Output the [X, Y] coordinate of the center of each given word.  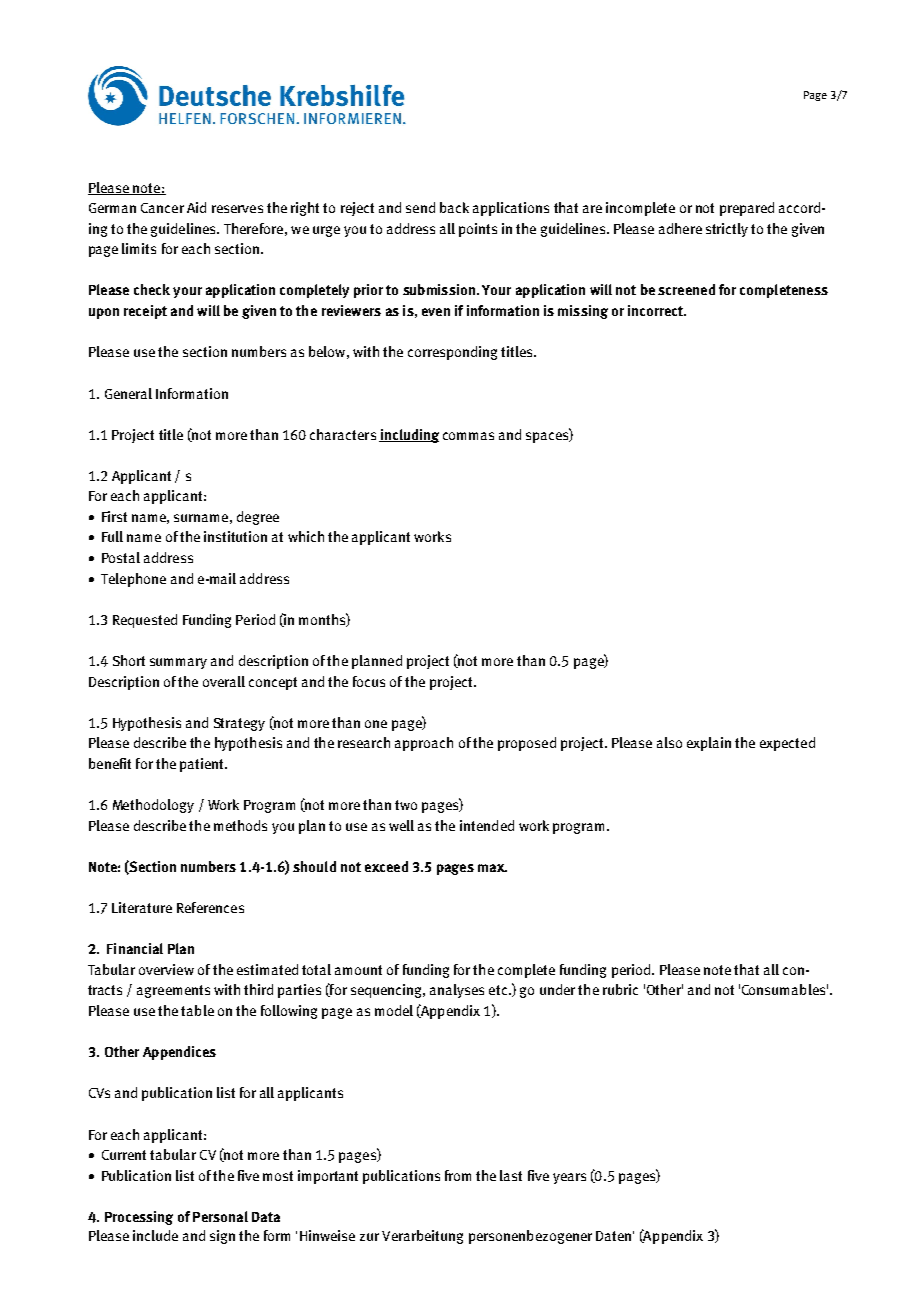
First [114, 516]
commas [468, 436]
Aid [196, 207]
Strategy [239, 724]
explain [709, 744]
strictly [727, 230]
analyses [457, 991]
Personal [220, 1216]
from [458, 1175]
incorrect [657, 310]
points [478, 230]
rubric [620, 989]
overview [166, 969]
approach [424, 744]
